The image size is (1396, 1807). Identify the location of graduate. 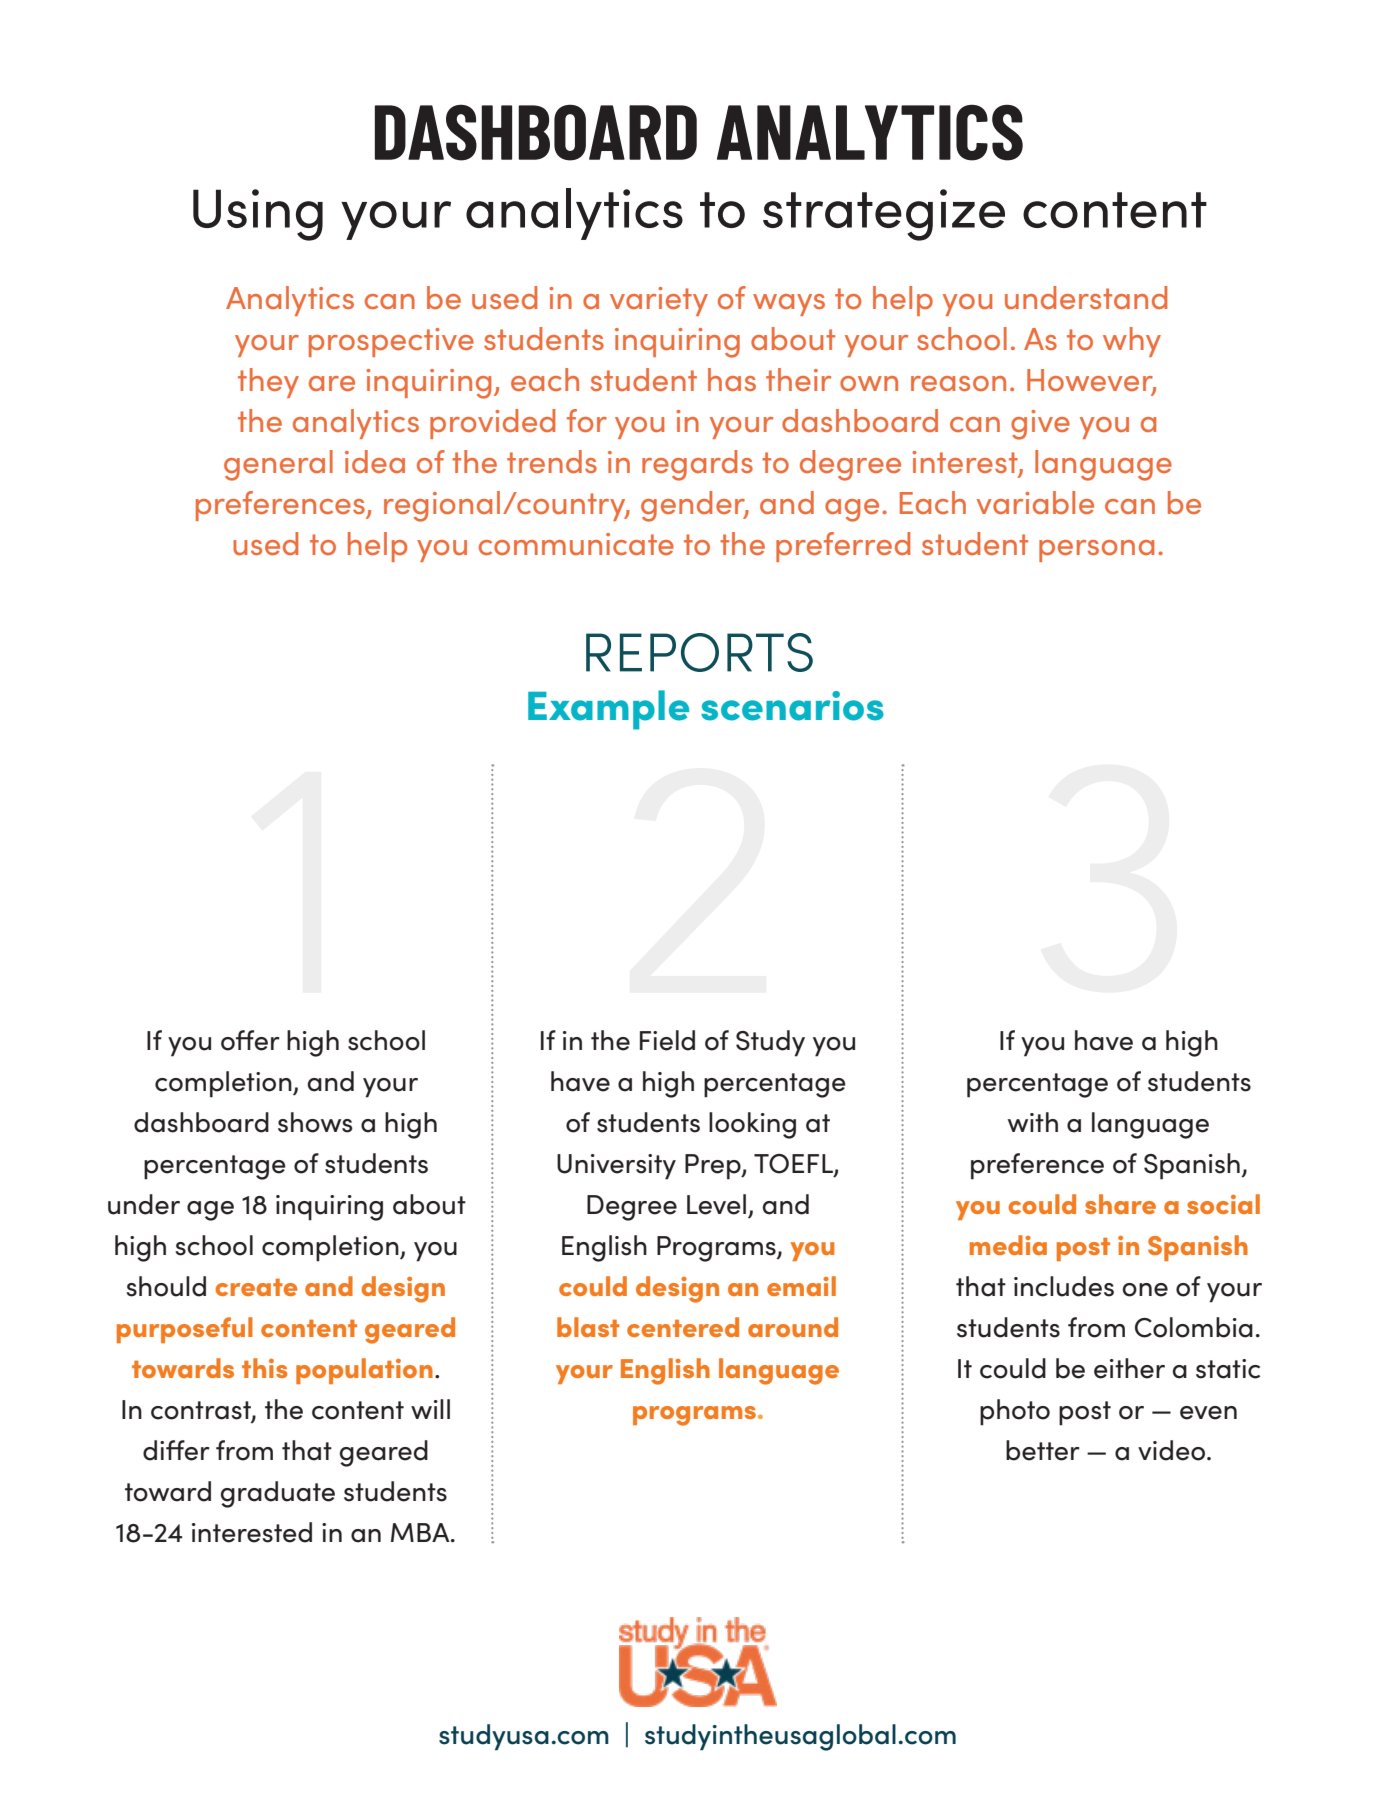
(278, 1494).
